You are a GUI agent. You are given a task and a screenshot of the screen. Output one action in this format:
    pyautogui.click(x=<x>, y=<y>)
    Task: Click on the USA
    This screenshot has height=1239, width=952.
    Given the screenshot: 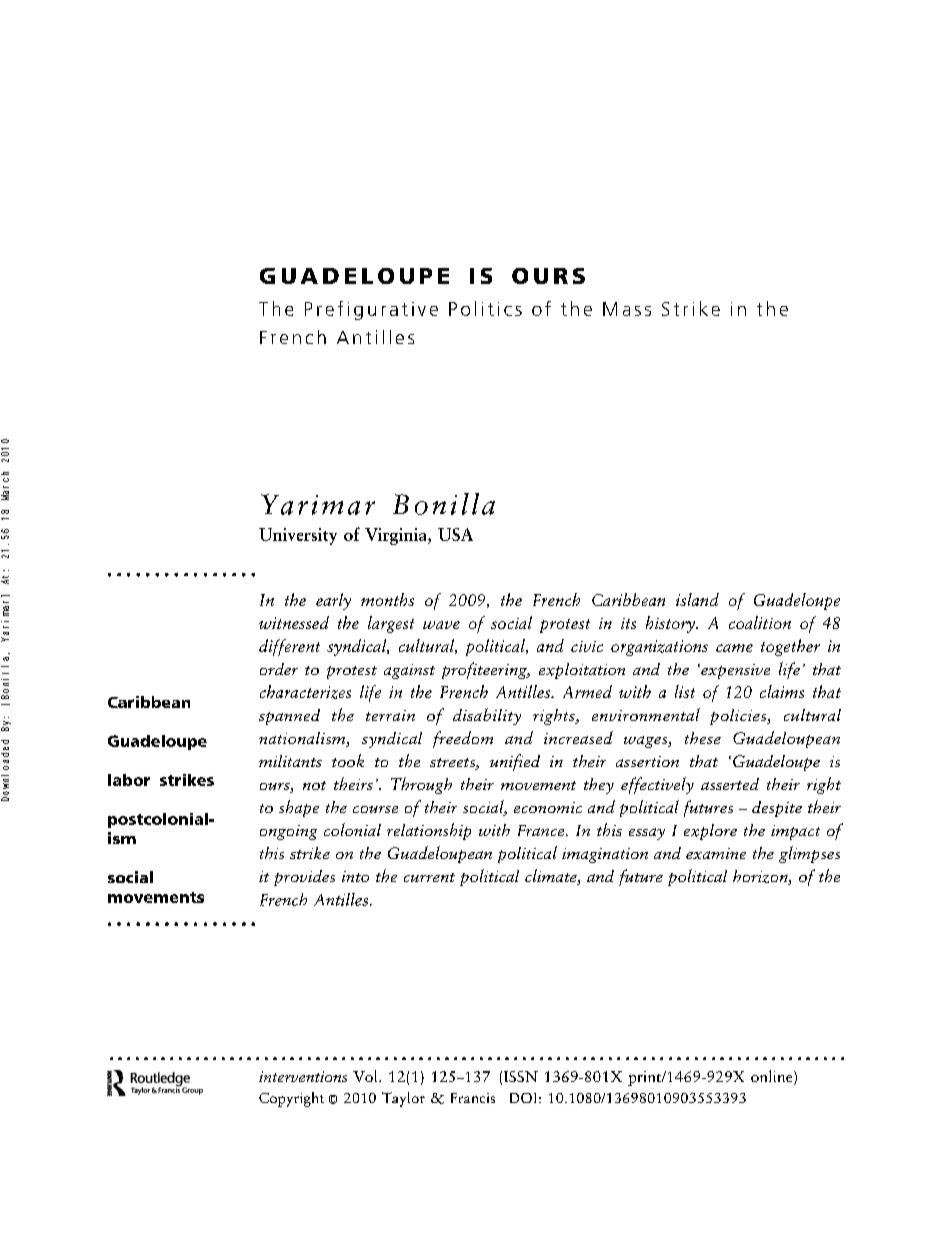 What is the action you would take?
    pyautogui.click(x=455, y=534)
